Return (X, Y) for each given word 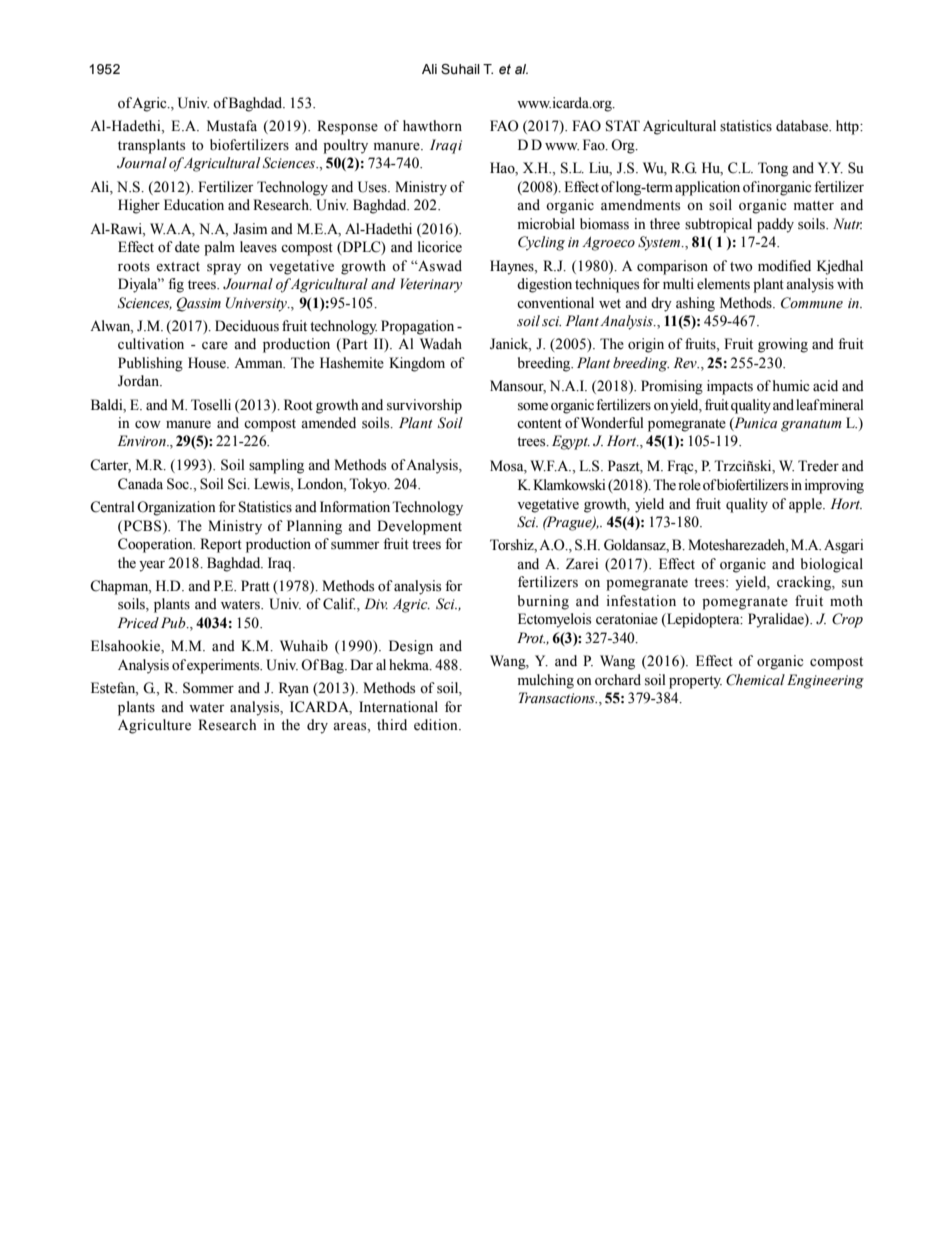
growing (783, 345)
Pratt (255, 585)
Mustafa (232, 126)
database (803, 126)
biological (832, 565)
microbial (546, 224)
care (215, 346)
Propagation (417, 327)
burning (543, 602)
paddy (775, 225)
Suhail (460, 69)
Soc (179, 484)
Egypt (571, 442)
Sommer (208, 688)
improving (834, 486)
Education (194, 204)
